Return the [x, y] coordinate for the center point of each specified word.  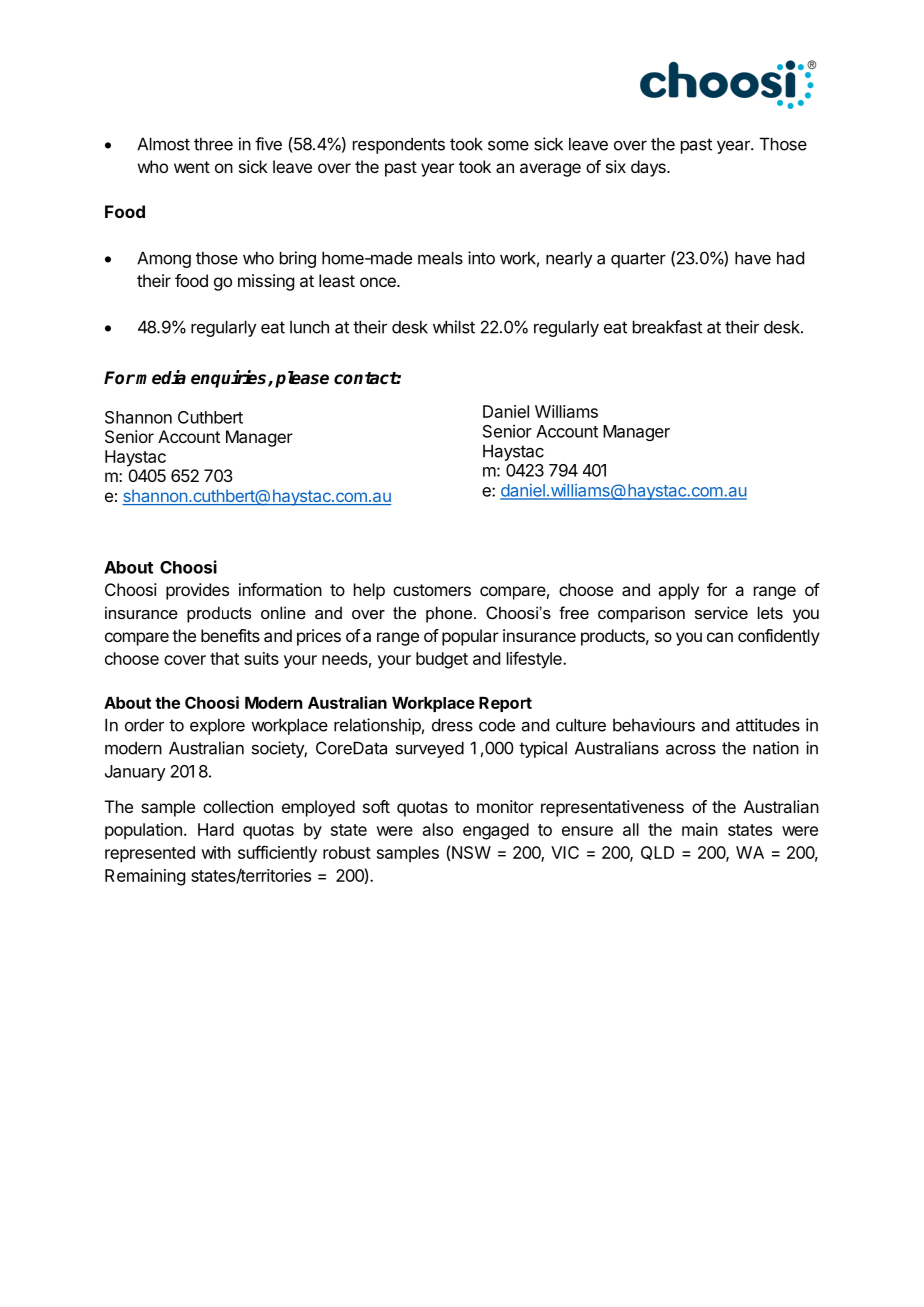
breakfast [667, 327]
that [224, 658]
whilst [454, 327]
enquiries [230, 379]
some [508, 145]
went [192, 167]
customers [432, 590]
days [649, 168]
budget [442, 660]
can [720, 637]
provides [197, 591]
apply [678, 591]
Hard [216, 829]
